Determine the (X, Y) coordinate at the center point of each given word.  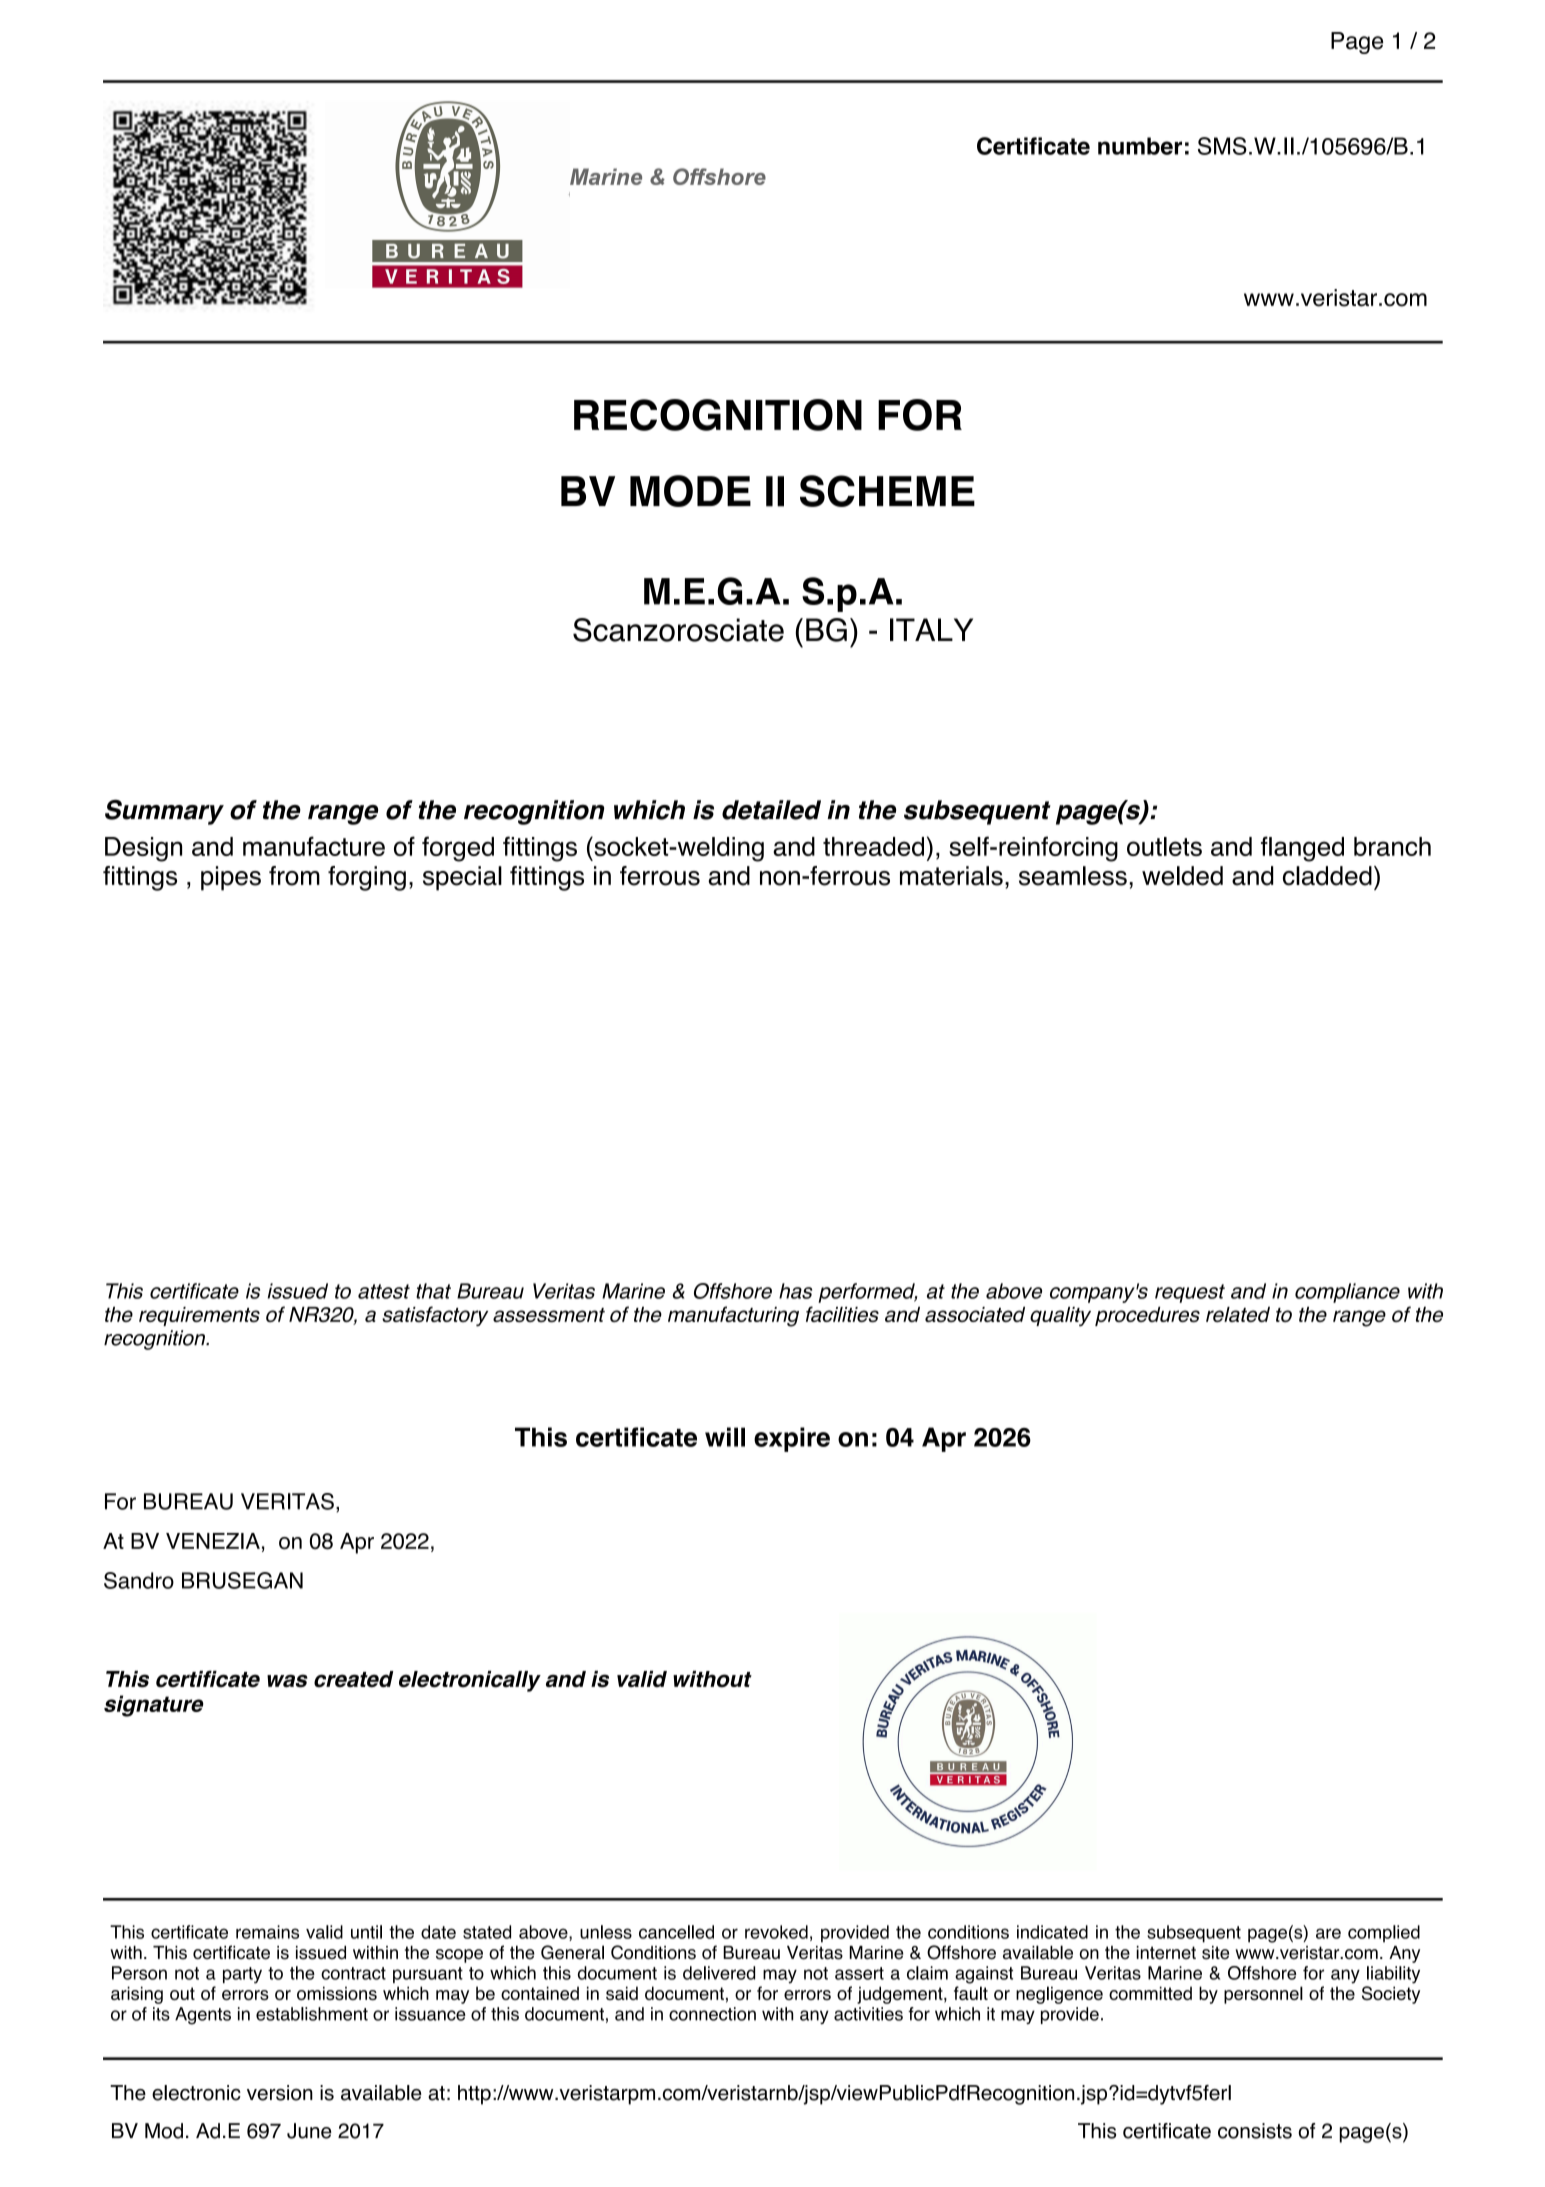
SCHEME (887, 491)
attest (384, 1291)
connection (712, 2014)
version (280, 2093)
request (1190, 1293)
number (1140, 146)
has (795, 1291)
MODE (690, 491)
